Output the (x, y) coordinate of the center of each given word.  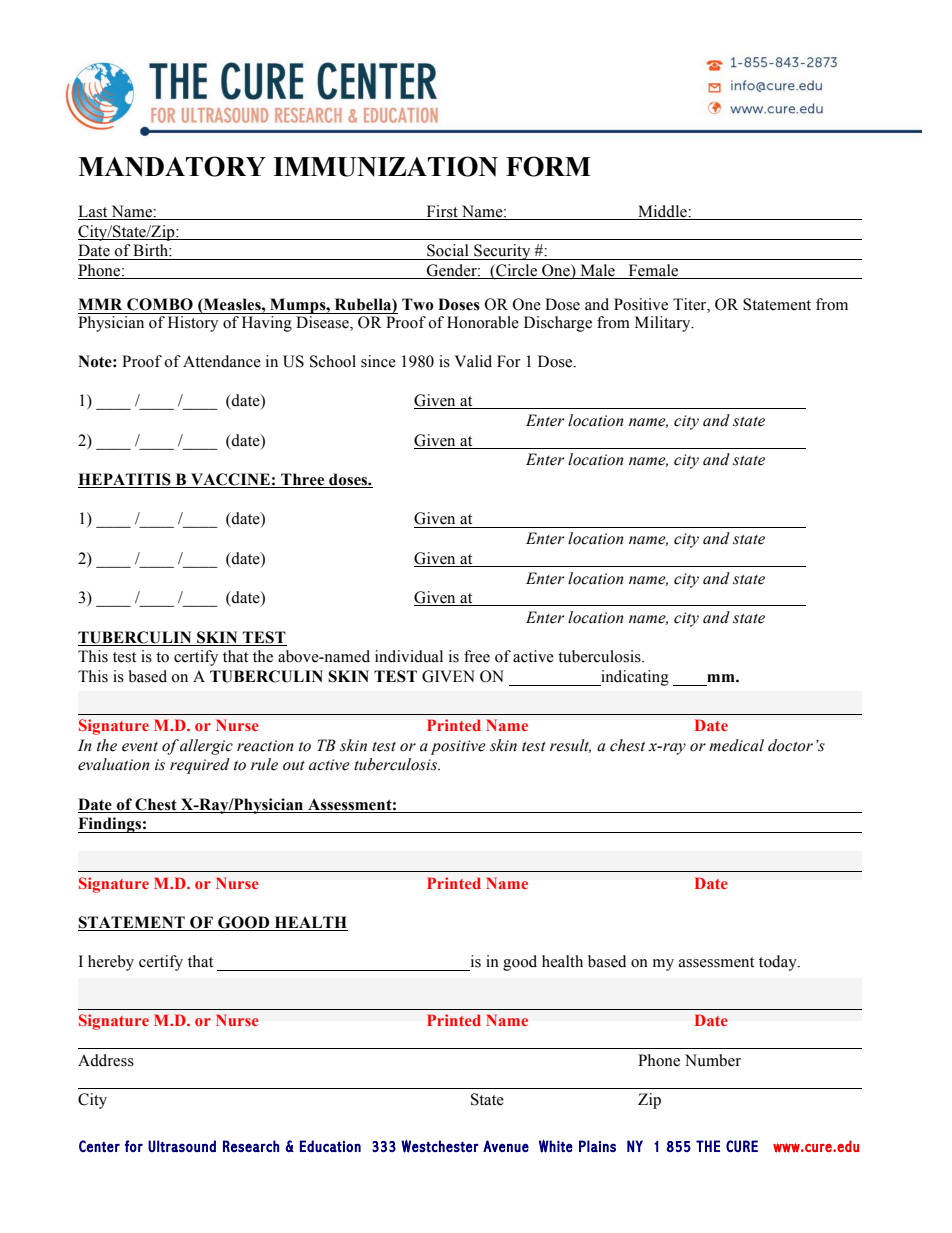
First (442, 212)
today (779, 963)
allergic (206, 747)
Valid (473, 361)
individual (409, 656)
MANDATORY (172, 166)
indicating (634, 678)
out (294, 766)
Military (664, 324)
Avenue (506, 1146)
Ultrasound (182, 1146)
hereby (111, 963)
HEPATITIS (125, 480)
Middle (662, 212)
